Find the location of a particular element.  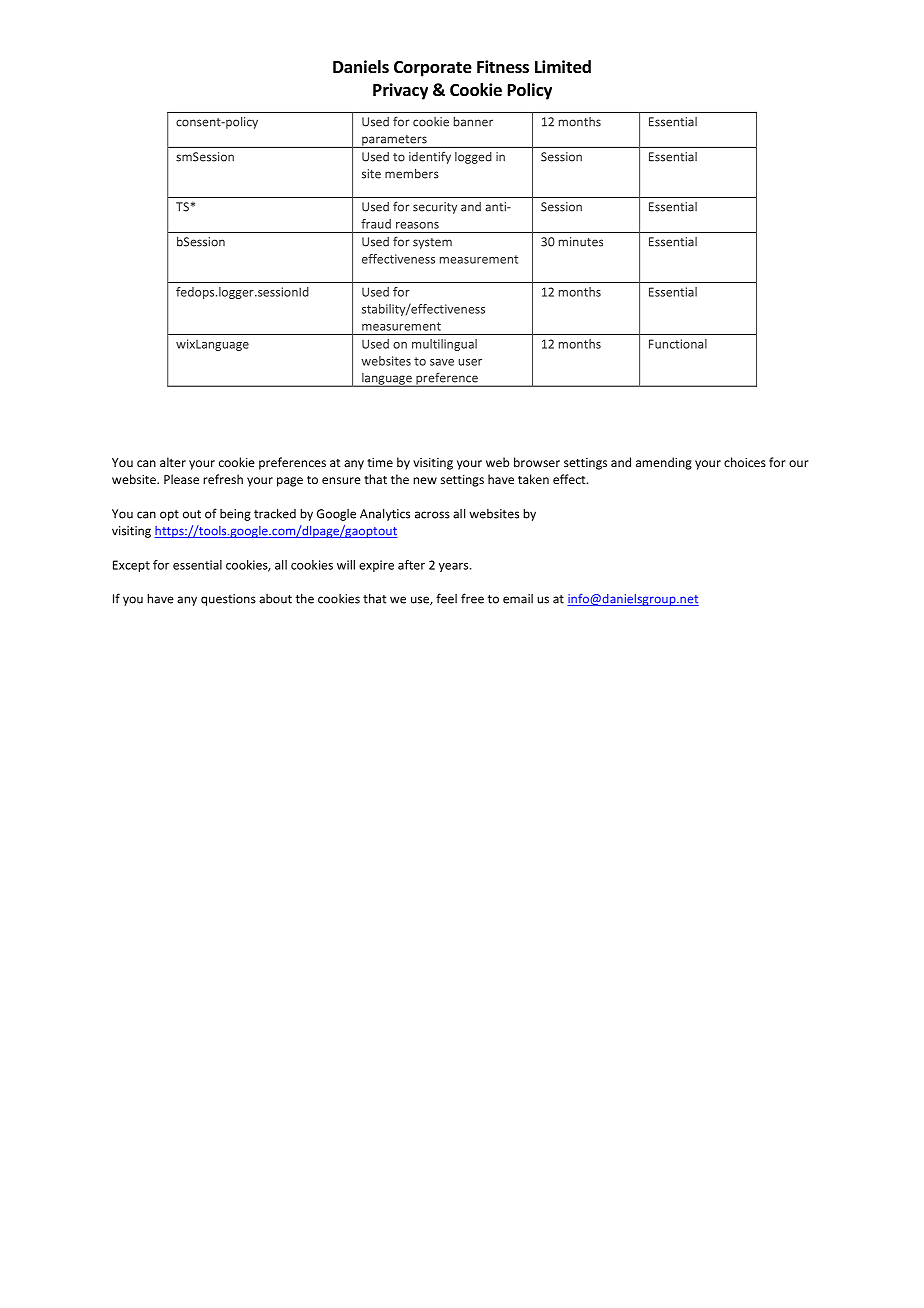

Functional is located at coordinates (678, 344).
